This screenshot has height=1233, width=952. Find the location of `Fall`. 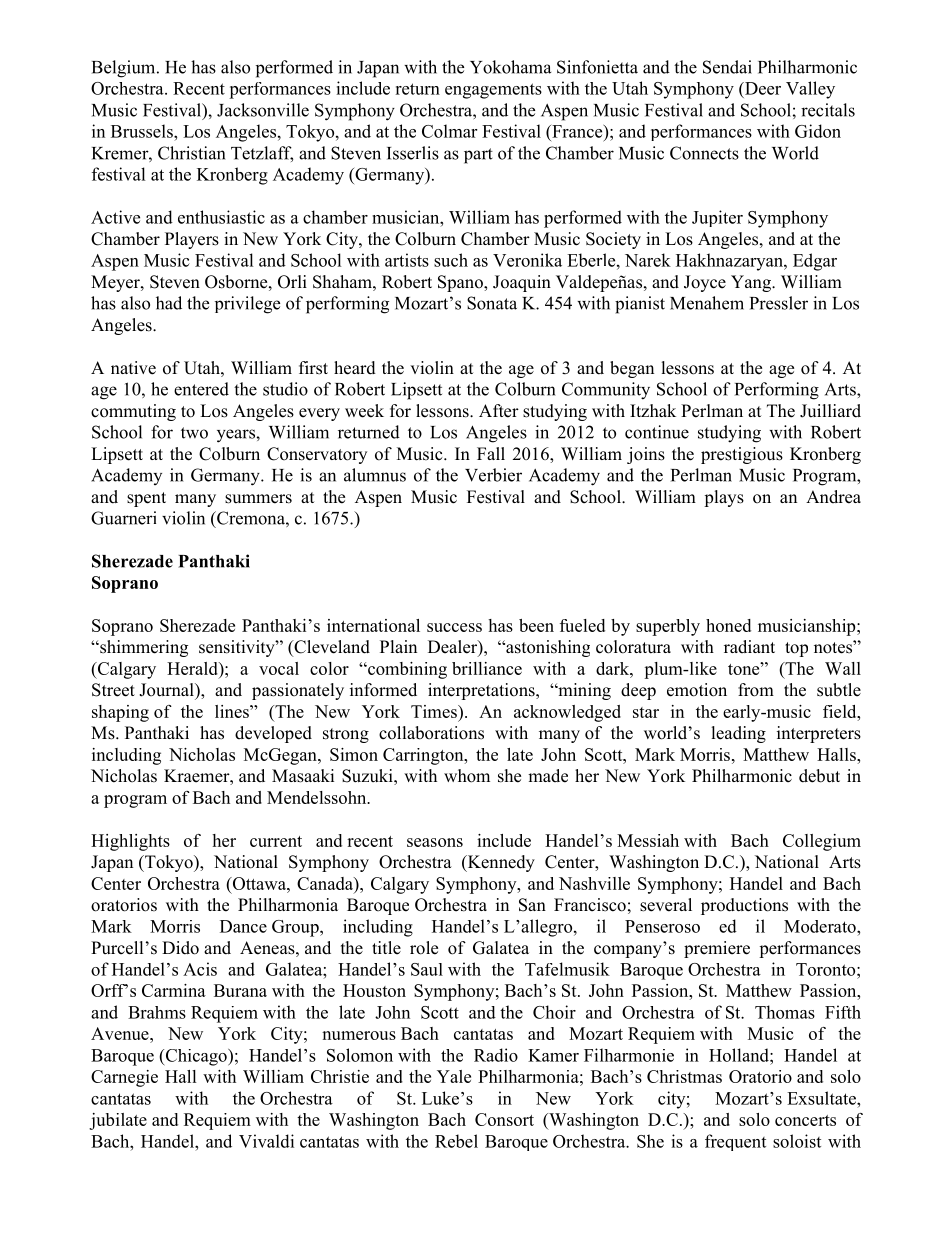

Fall is located at coordinates (491, 453).
